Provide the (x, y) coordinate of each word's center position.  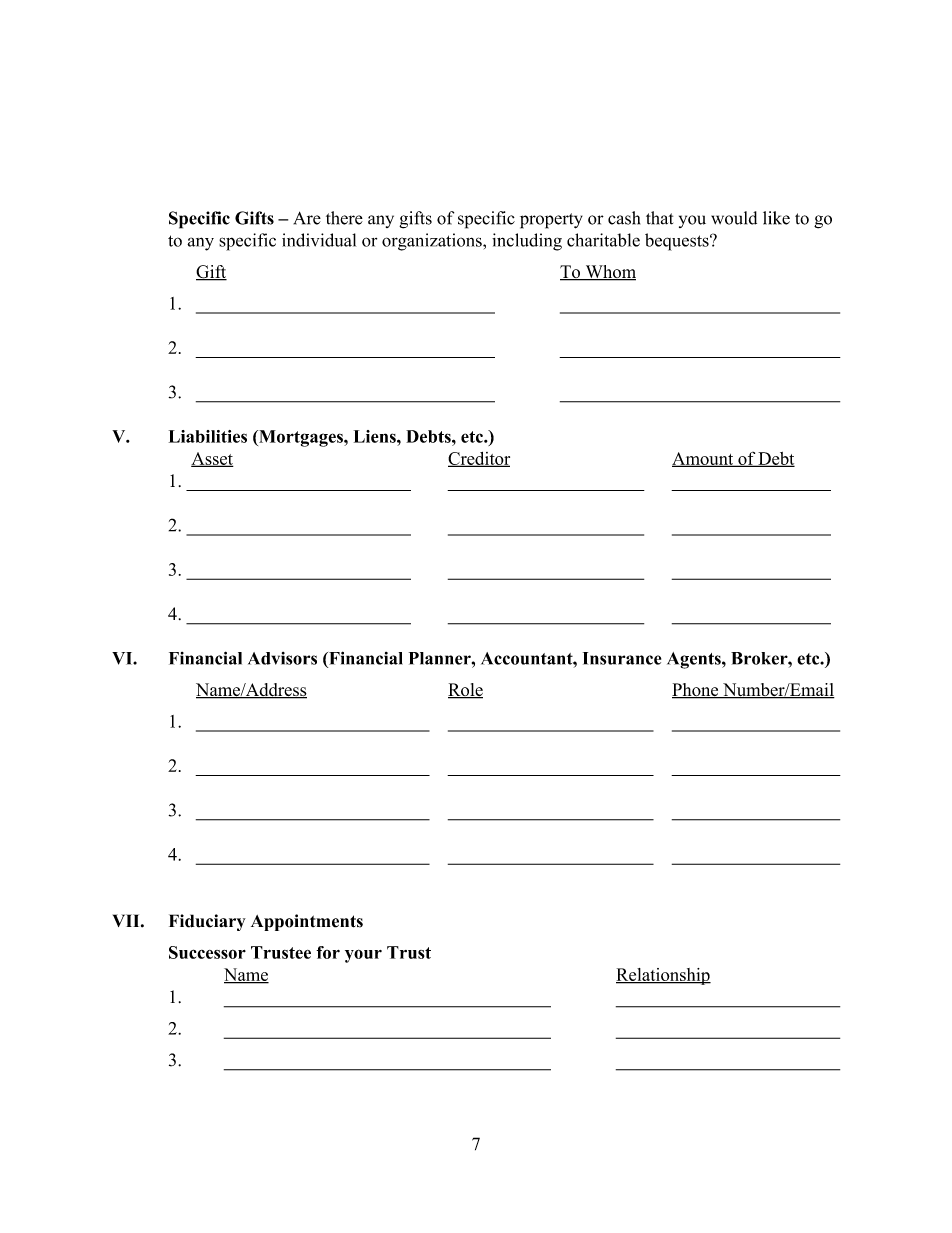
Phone (696, 691)
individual (319, 240)
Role (465, 691)
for (328, 952)
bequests (678, 242)
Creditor (479, 459)
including (527, 242)
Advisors (282, 658)
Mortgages (301, 438)
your (363, 956)
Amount (704, 459)
